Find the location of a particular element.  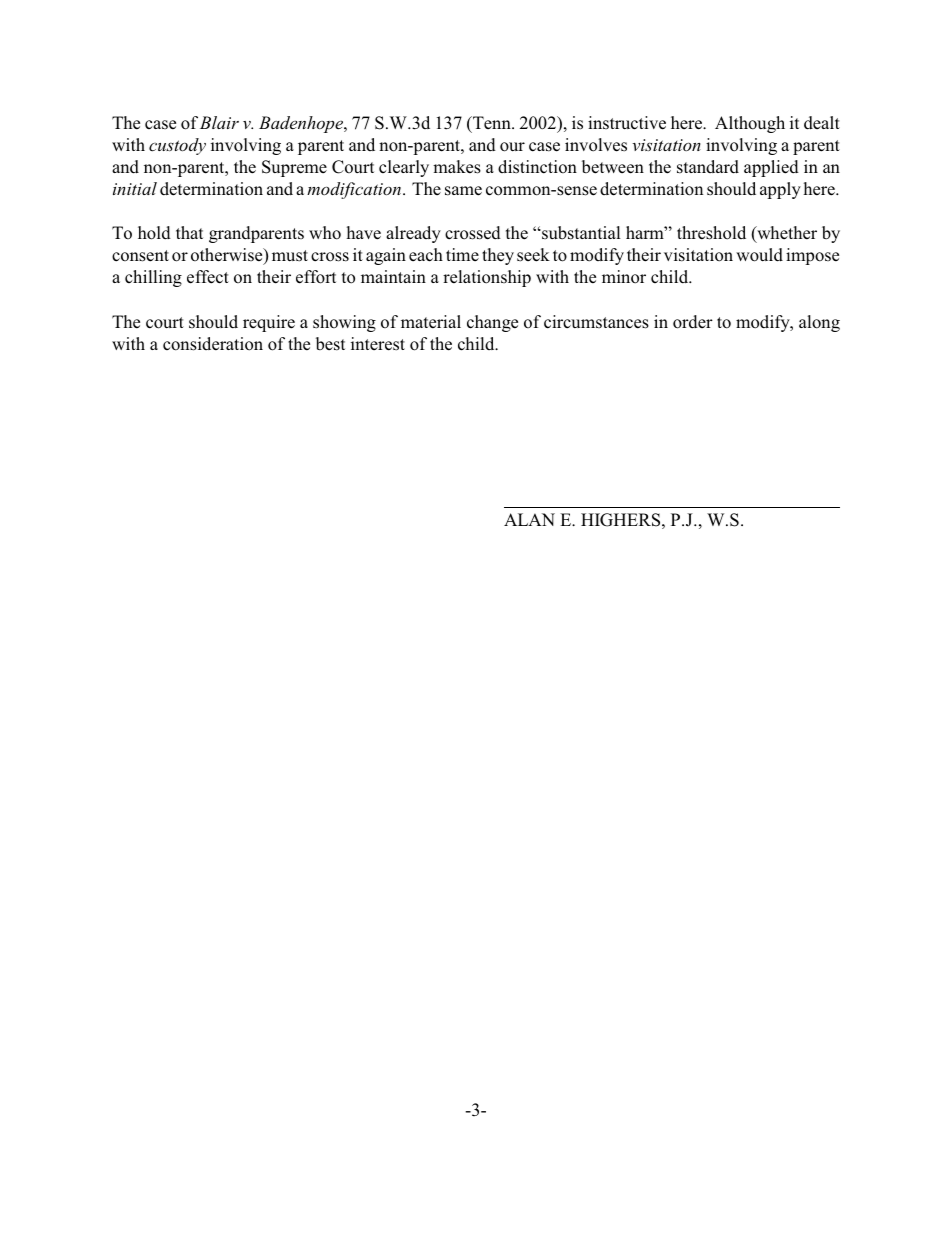

Tenn is located at coordinates (492, 122).
